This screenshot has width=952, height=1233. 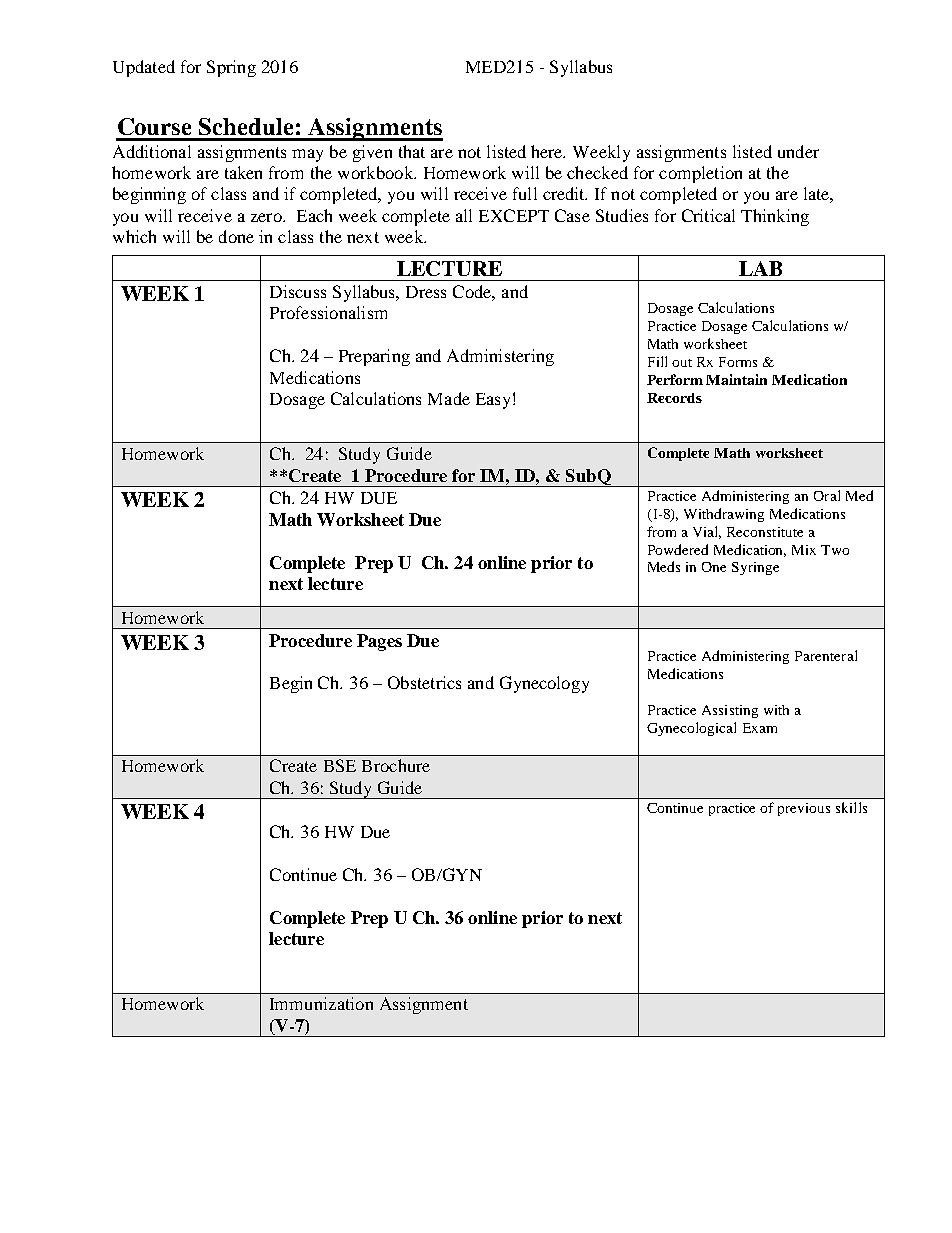 I want to click on under, so click(x=798, y=151).
